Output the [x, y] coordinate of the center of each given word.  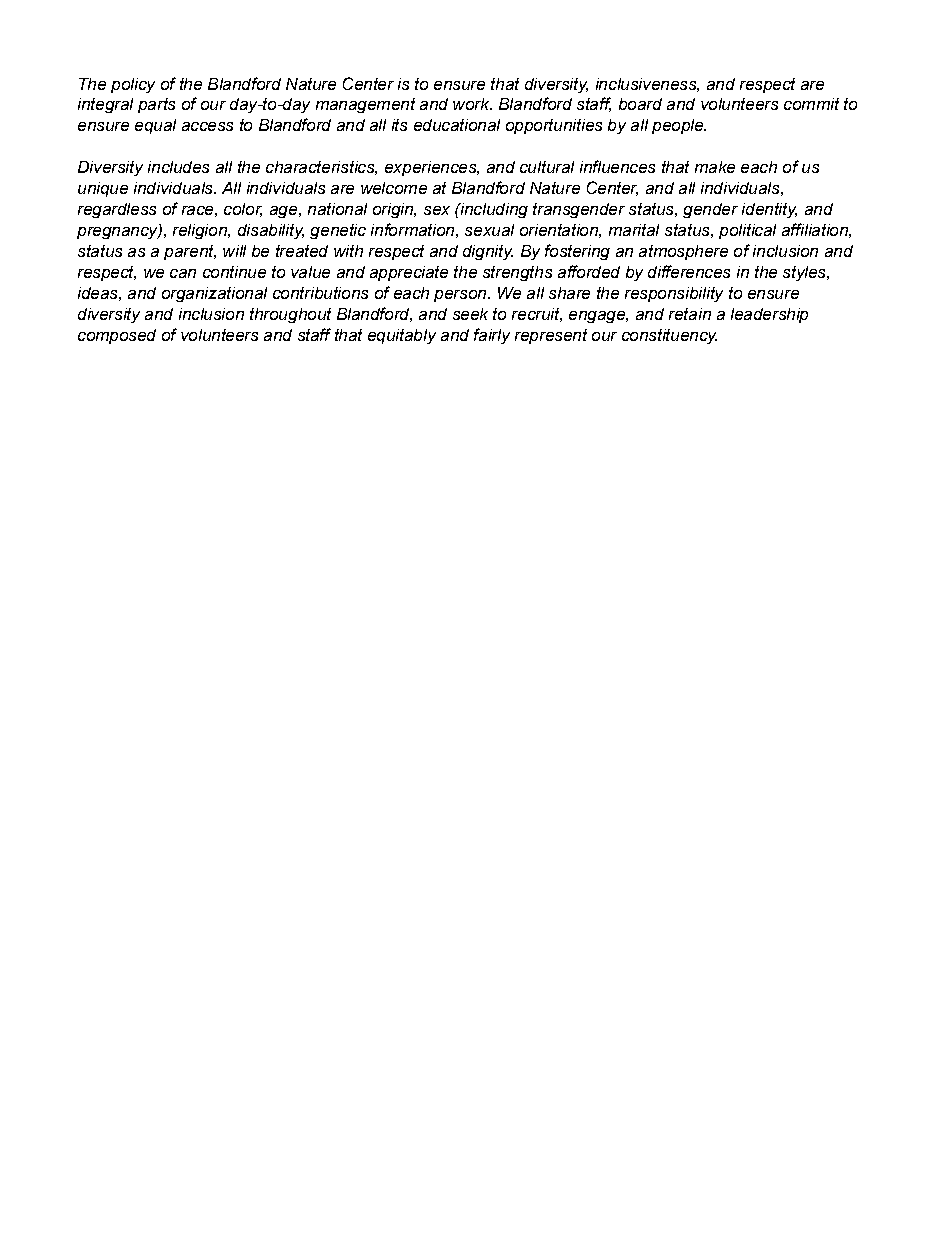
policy [133, 85]
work [472, 104]
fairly [492, 336]
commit [811, 104]
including [493, 210]
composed [117, 336]
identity [769, 210]
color [243, 210]
